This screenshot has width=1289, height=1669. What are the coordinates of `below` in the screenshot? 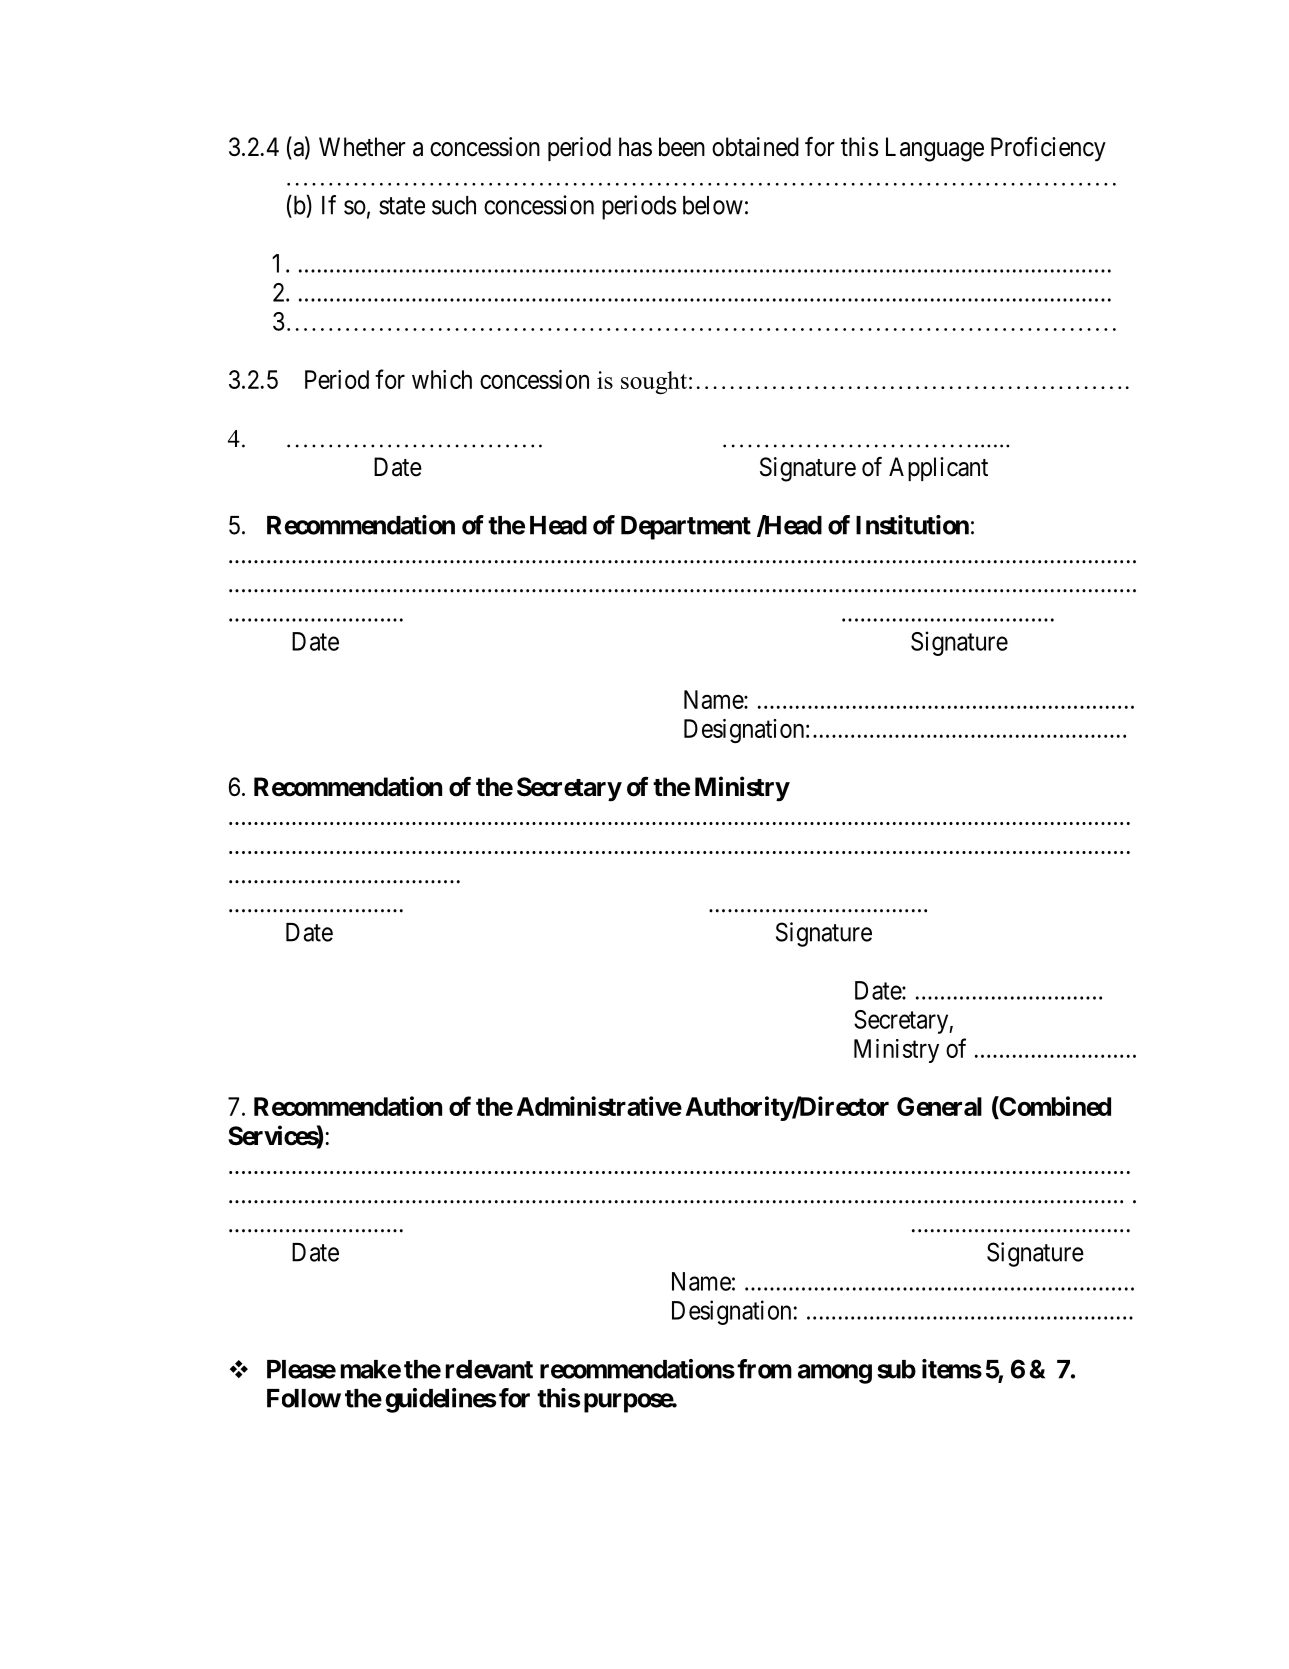 It's located at (713, 205).
